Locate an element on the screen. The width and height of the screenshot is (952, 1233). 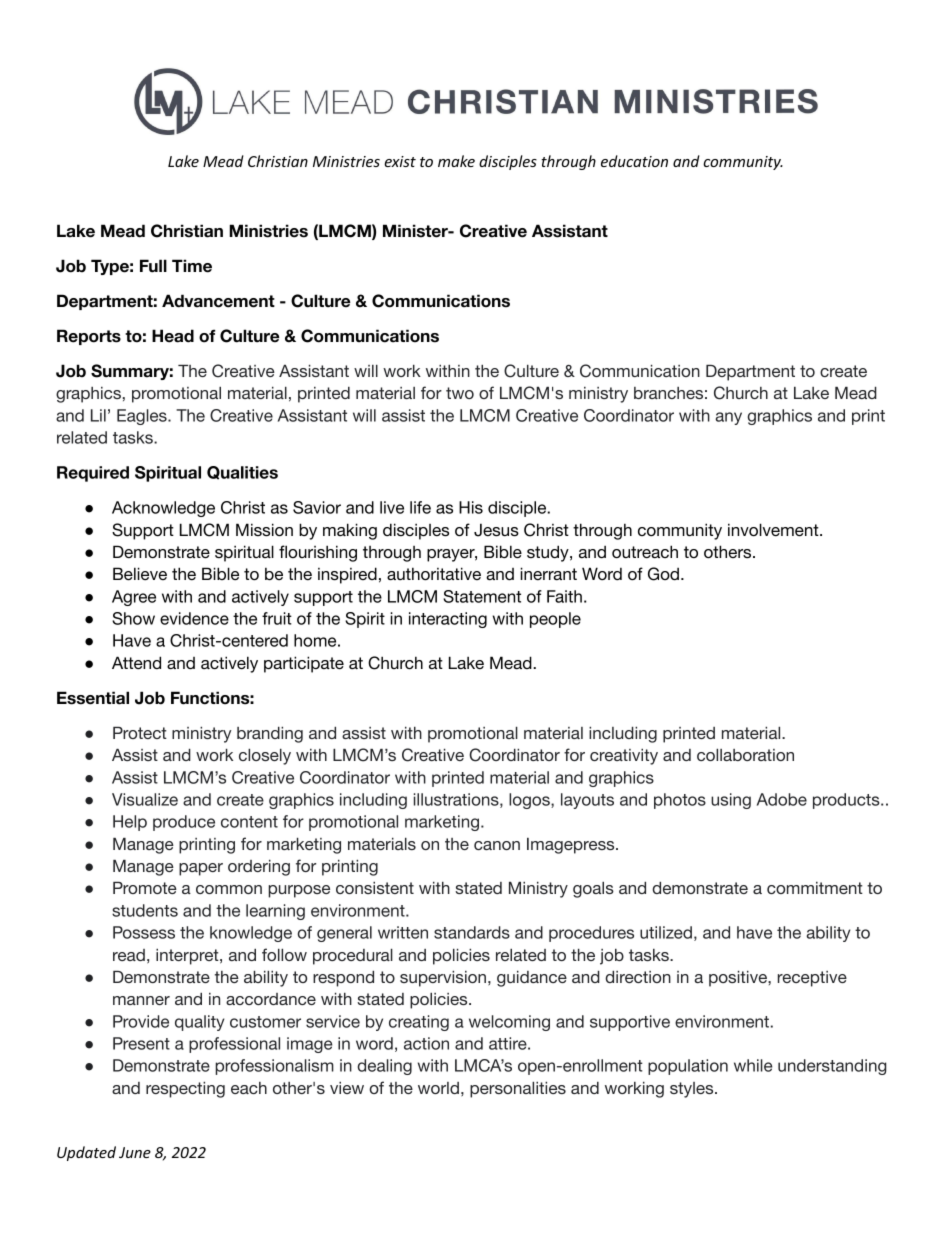
education is located at coordinates (634, 161).
